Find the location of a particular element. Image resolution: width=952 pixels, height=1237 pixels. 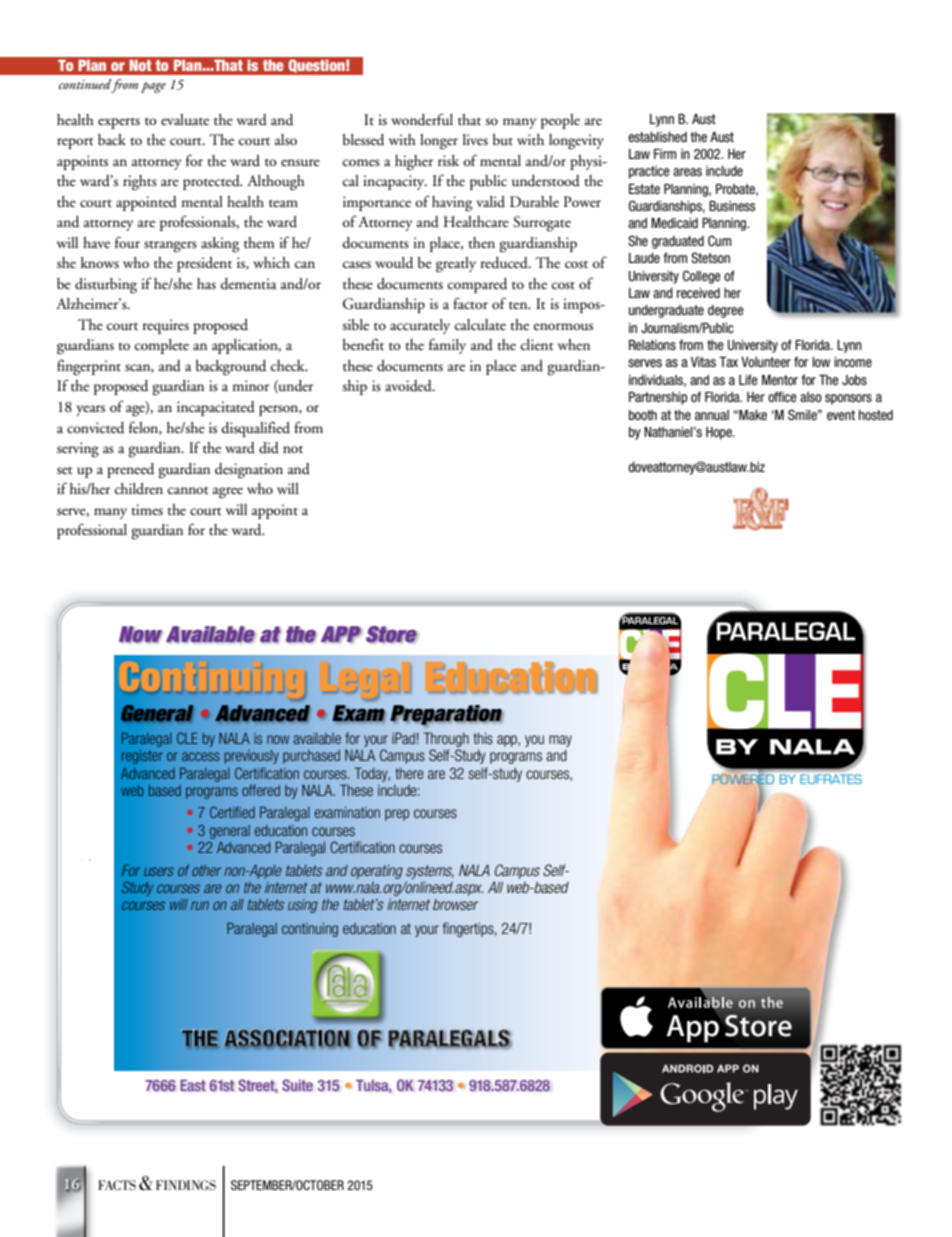

CLE is located at coordinates (187, 738).
